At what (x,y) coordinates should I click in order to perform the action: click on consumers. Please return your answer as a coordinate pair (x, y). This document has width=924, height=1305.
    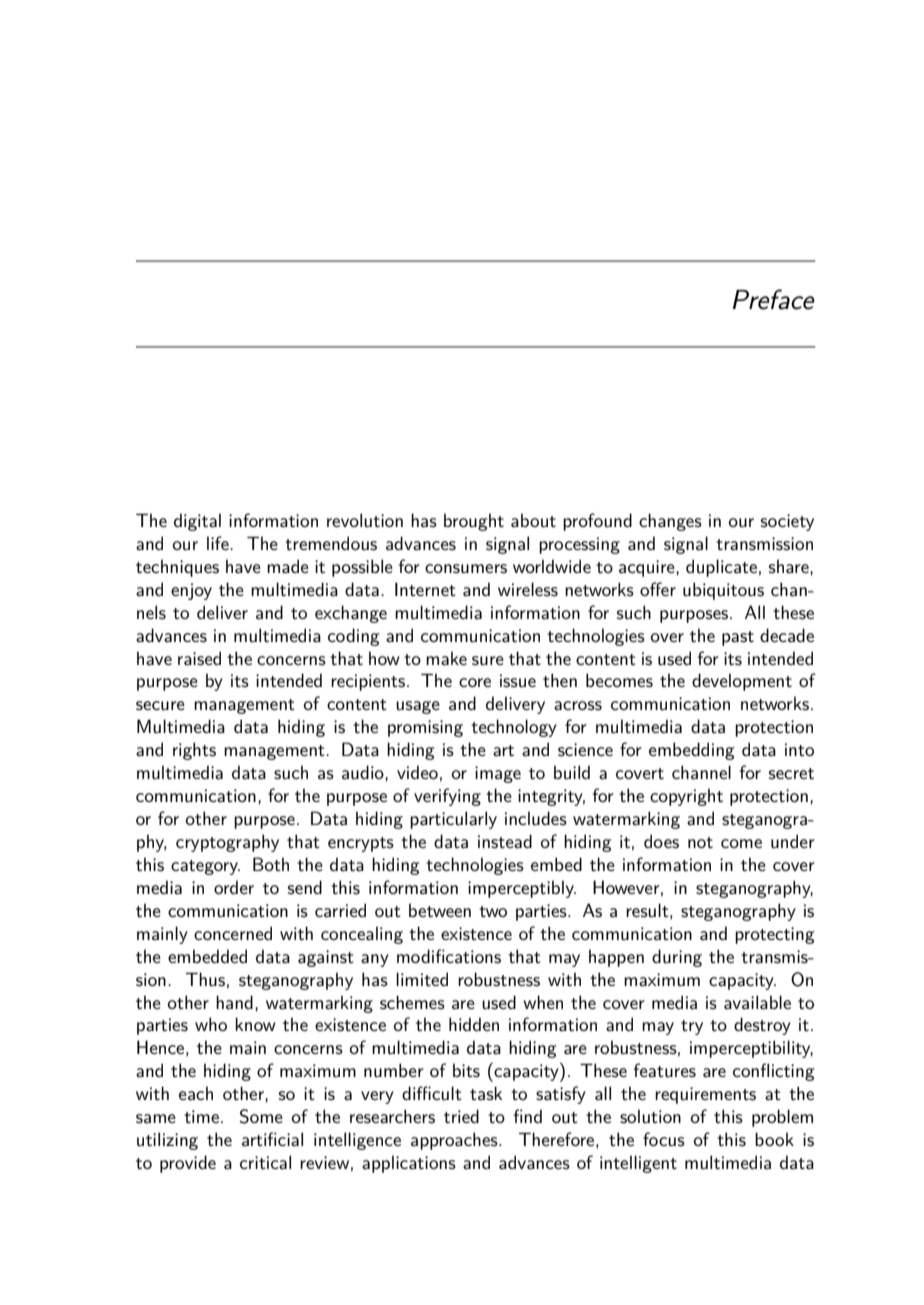
    Looking at the image, I should click on (466, 569).
